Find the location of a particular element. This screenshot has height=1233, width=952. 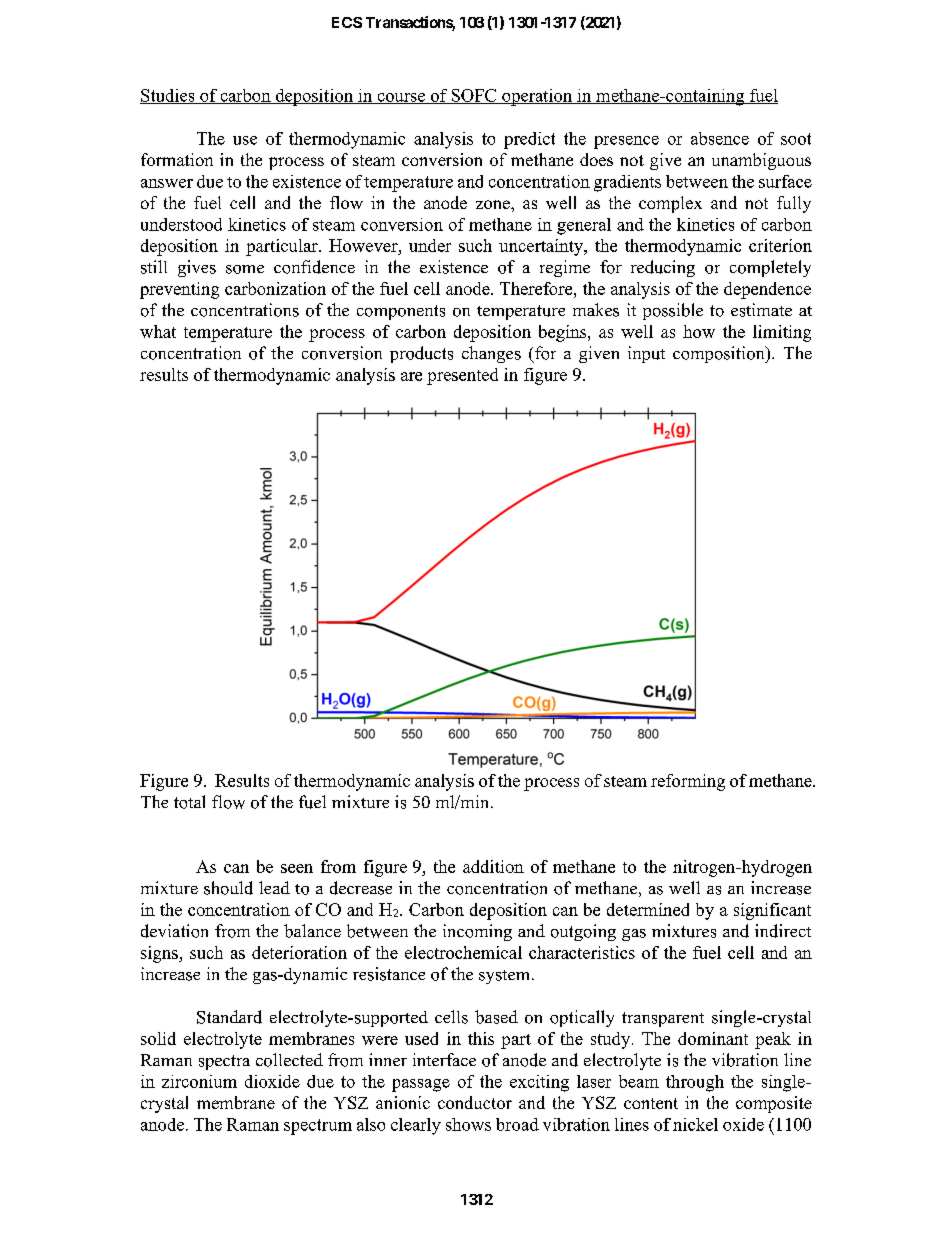

significant is located at coordinates (772, 911).
